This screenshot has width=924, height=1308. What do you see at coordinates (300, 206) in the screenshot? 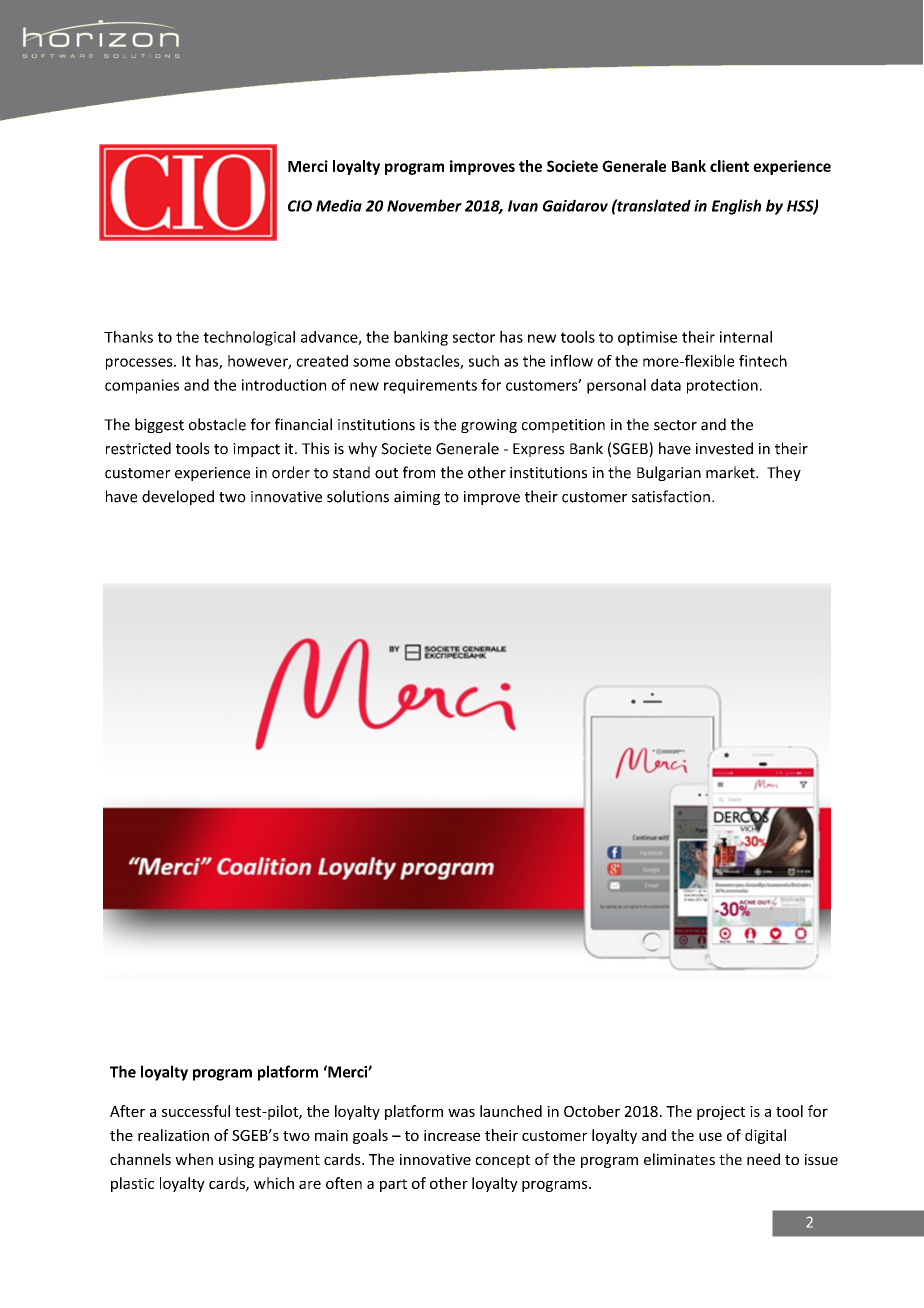
I see `CIO` at bounding box center [300, 206].
